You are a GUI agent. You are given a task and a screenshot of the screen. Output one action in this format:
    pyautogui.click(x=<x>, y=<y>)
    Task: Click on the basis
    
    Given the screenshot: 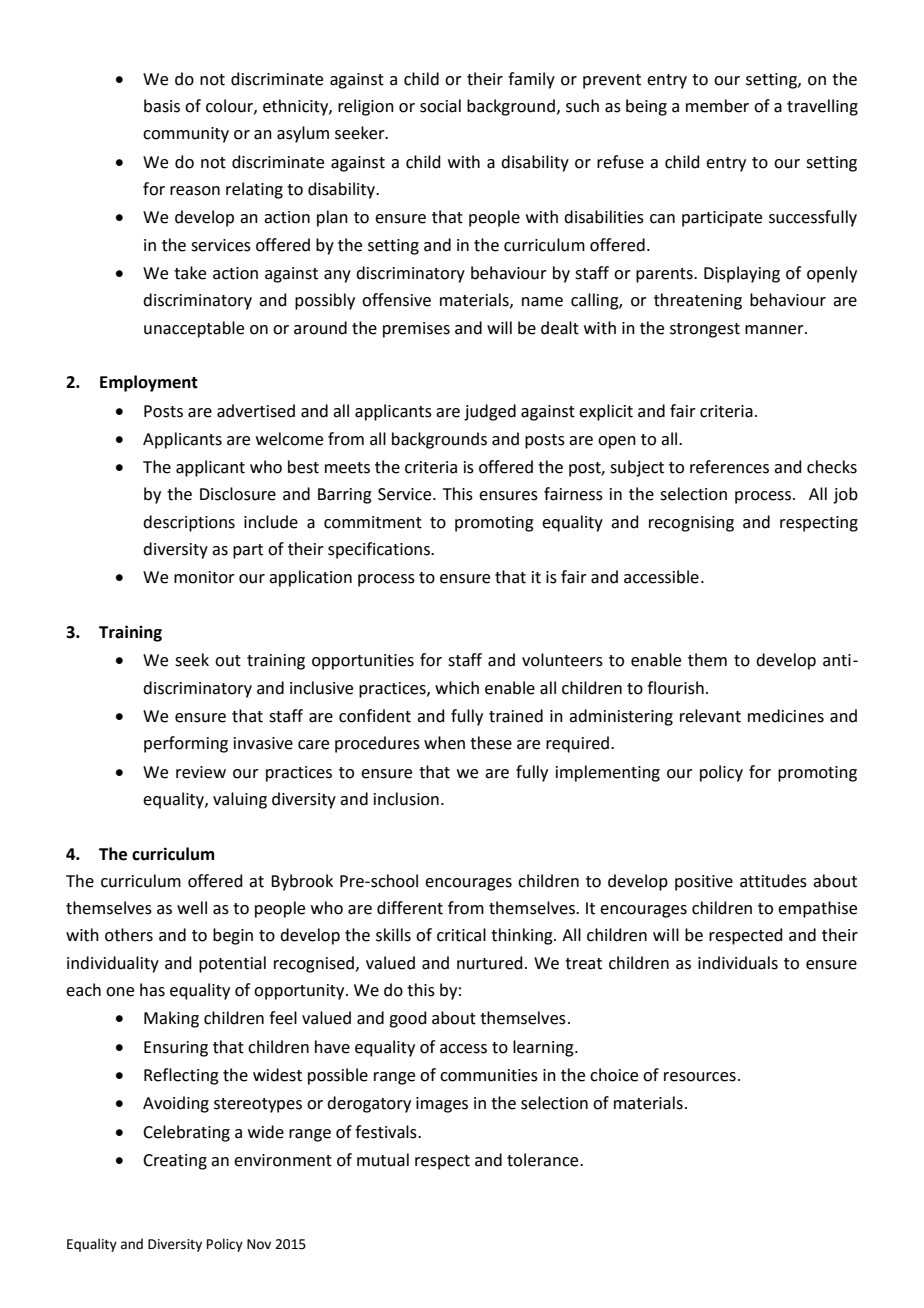 What is the action you would take?
    pyautogui.click(x=162, y=106)
